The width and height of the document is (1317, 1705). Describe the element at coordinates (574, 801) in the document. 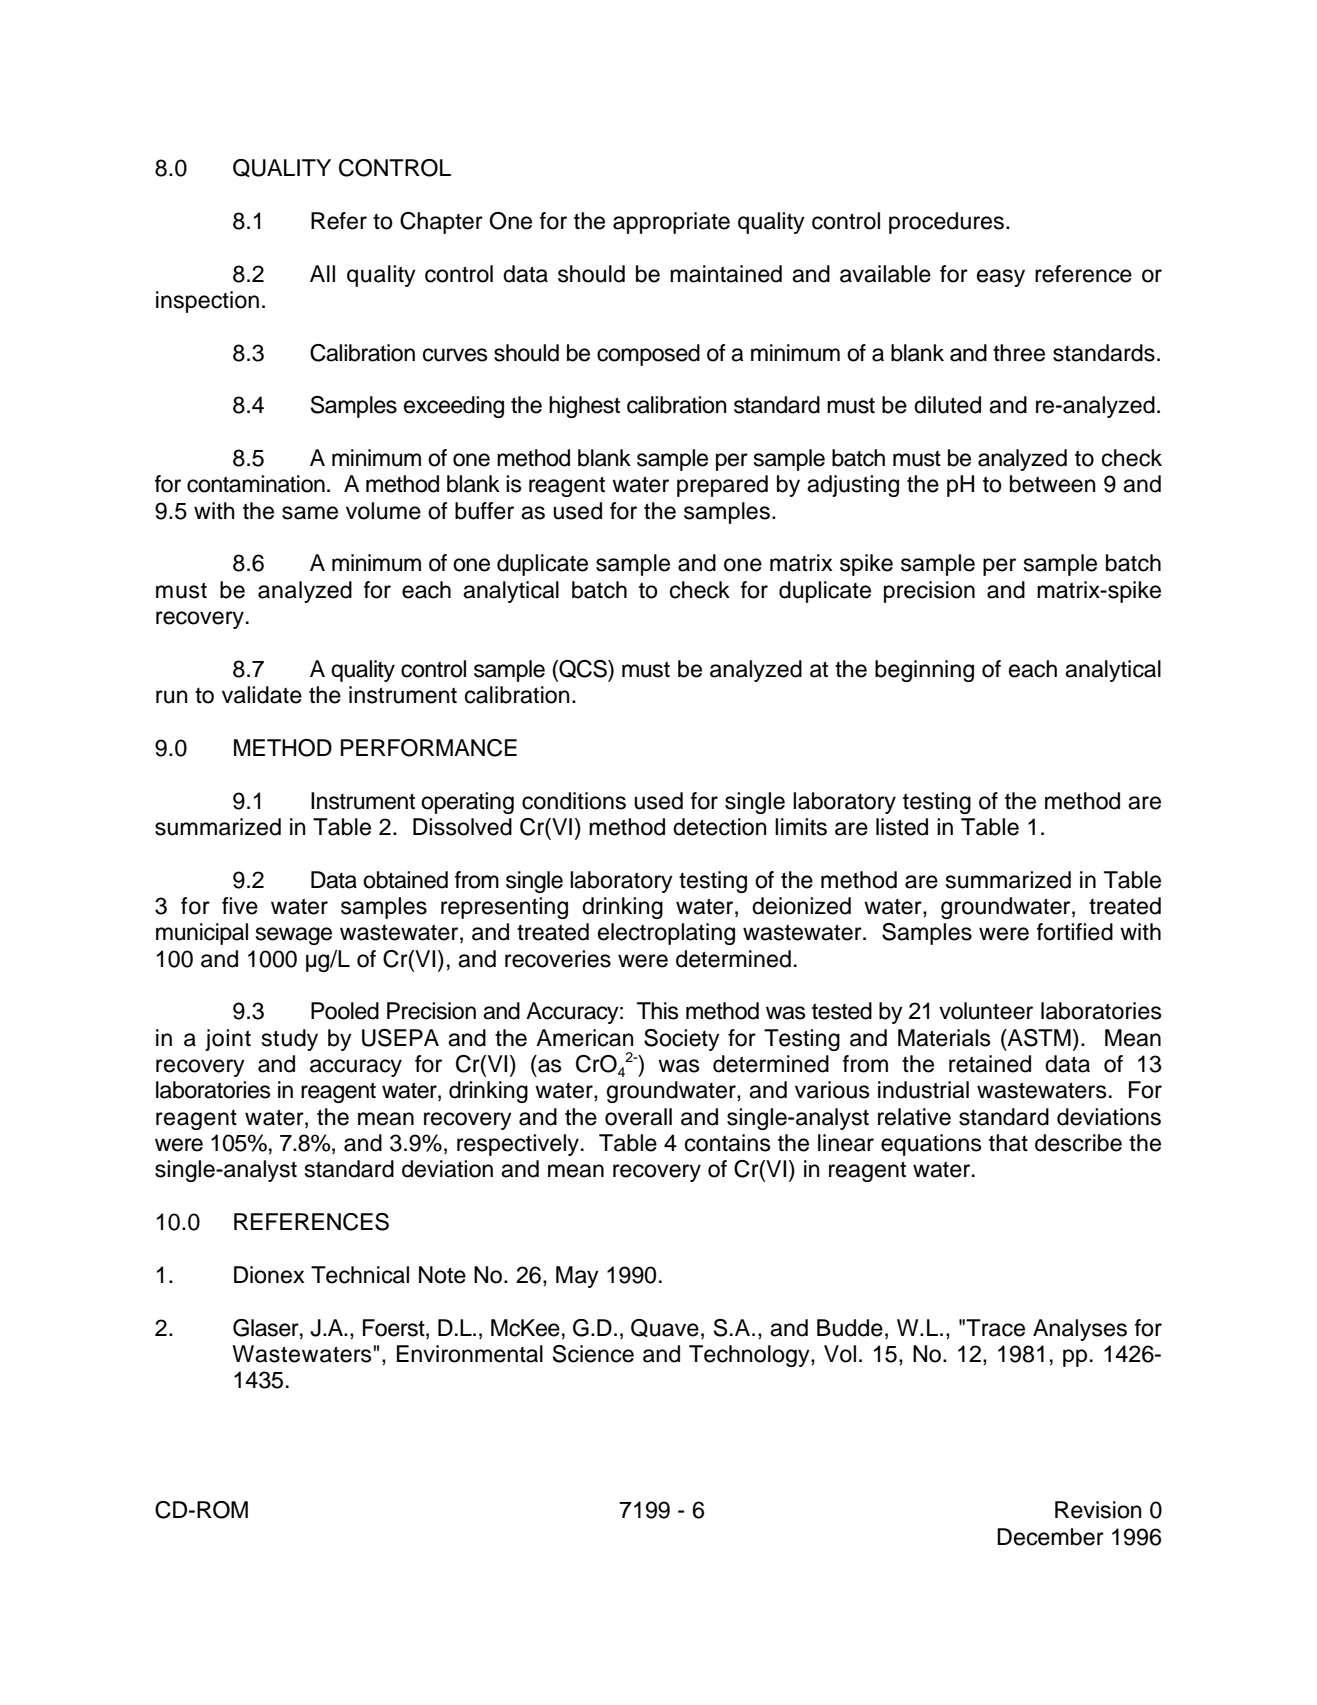

I see `conditions` at that location.
